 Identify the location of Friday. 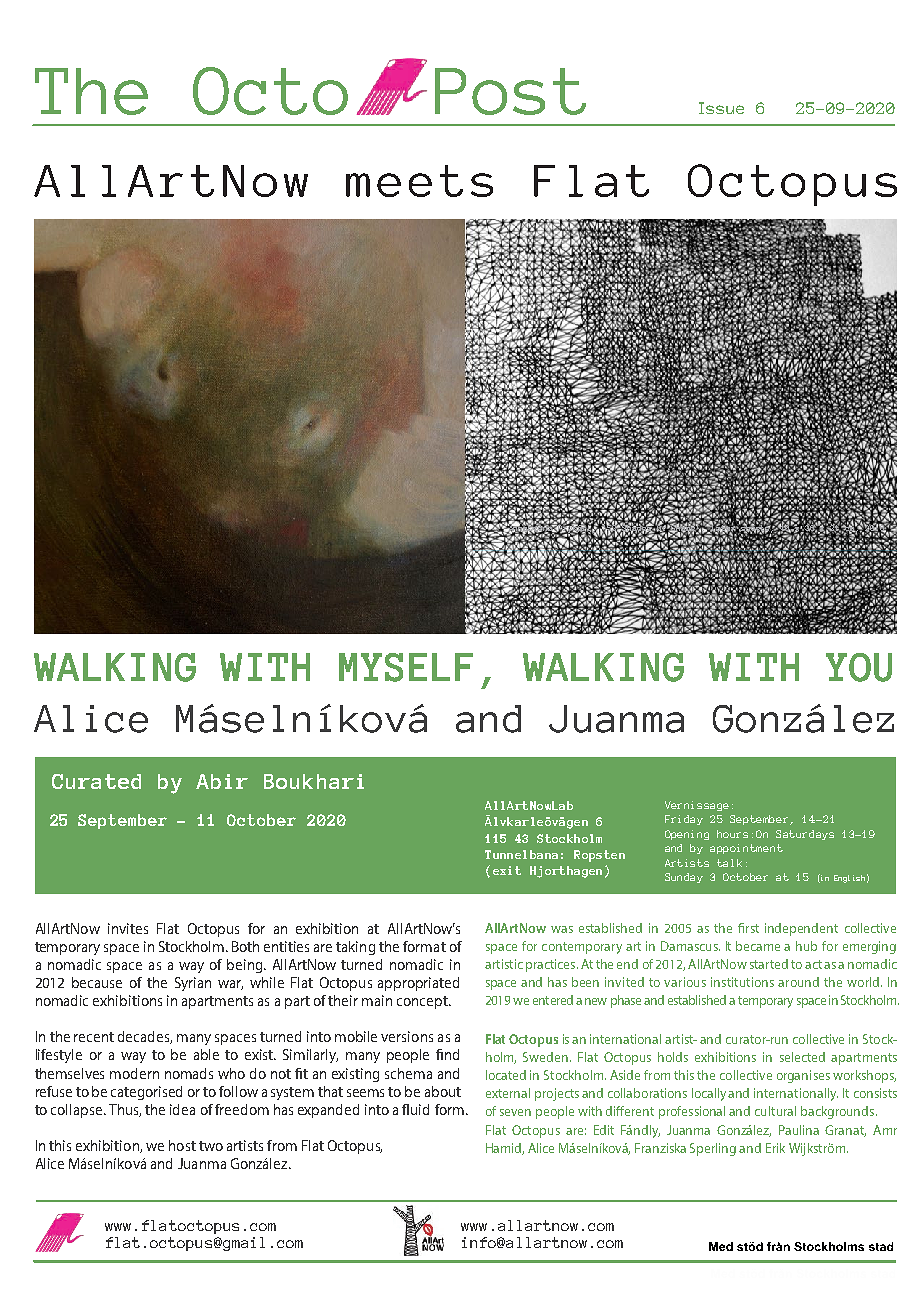
(684, 820).
